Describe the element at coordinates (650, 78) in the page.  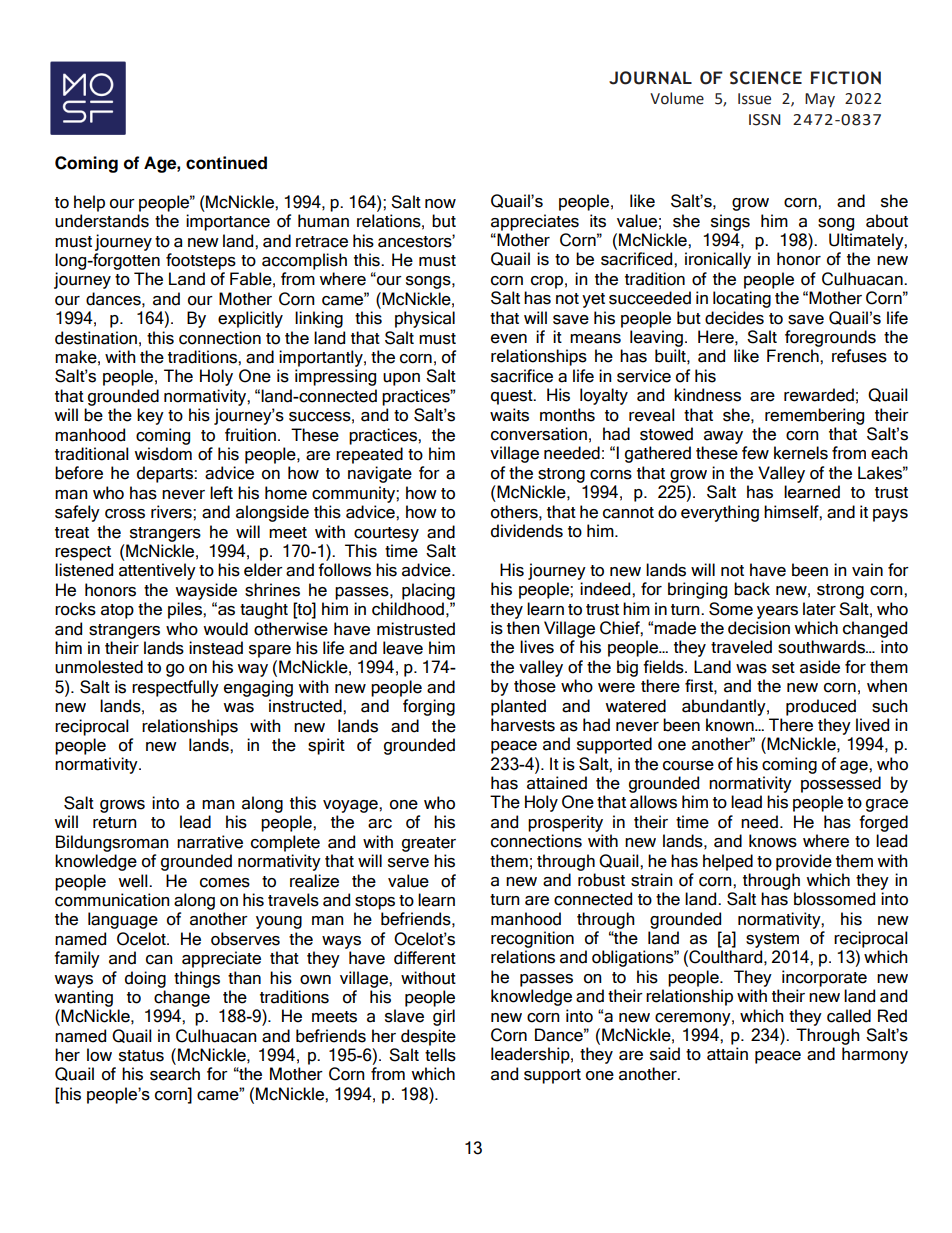
I see `JOURNAL` at that location.
